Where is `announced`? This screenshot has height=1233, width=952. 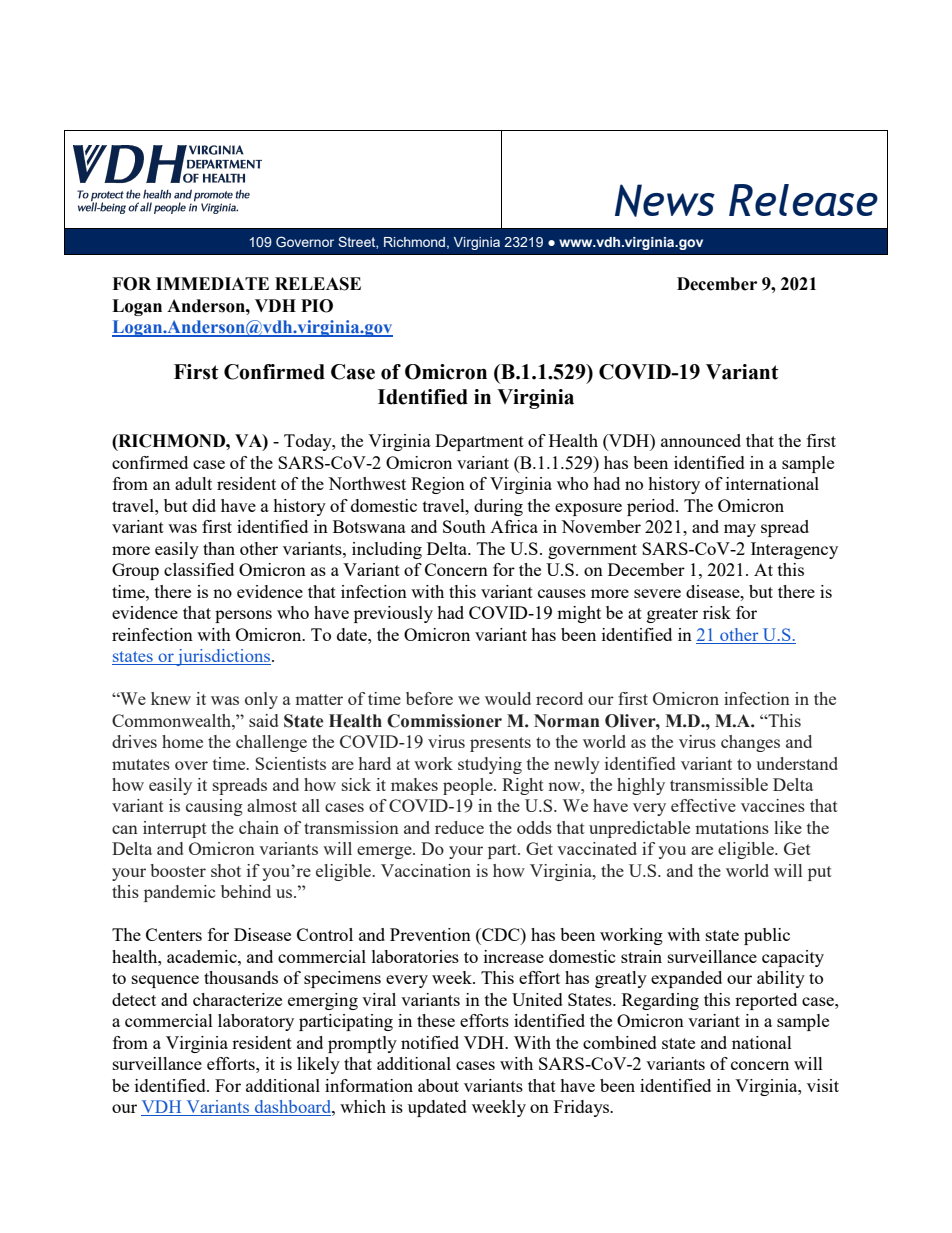
announced is located at coordinates (701, 440).
